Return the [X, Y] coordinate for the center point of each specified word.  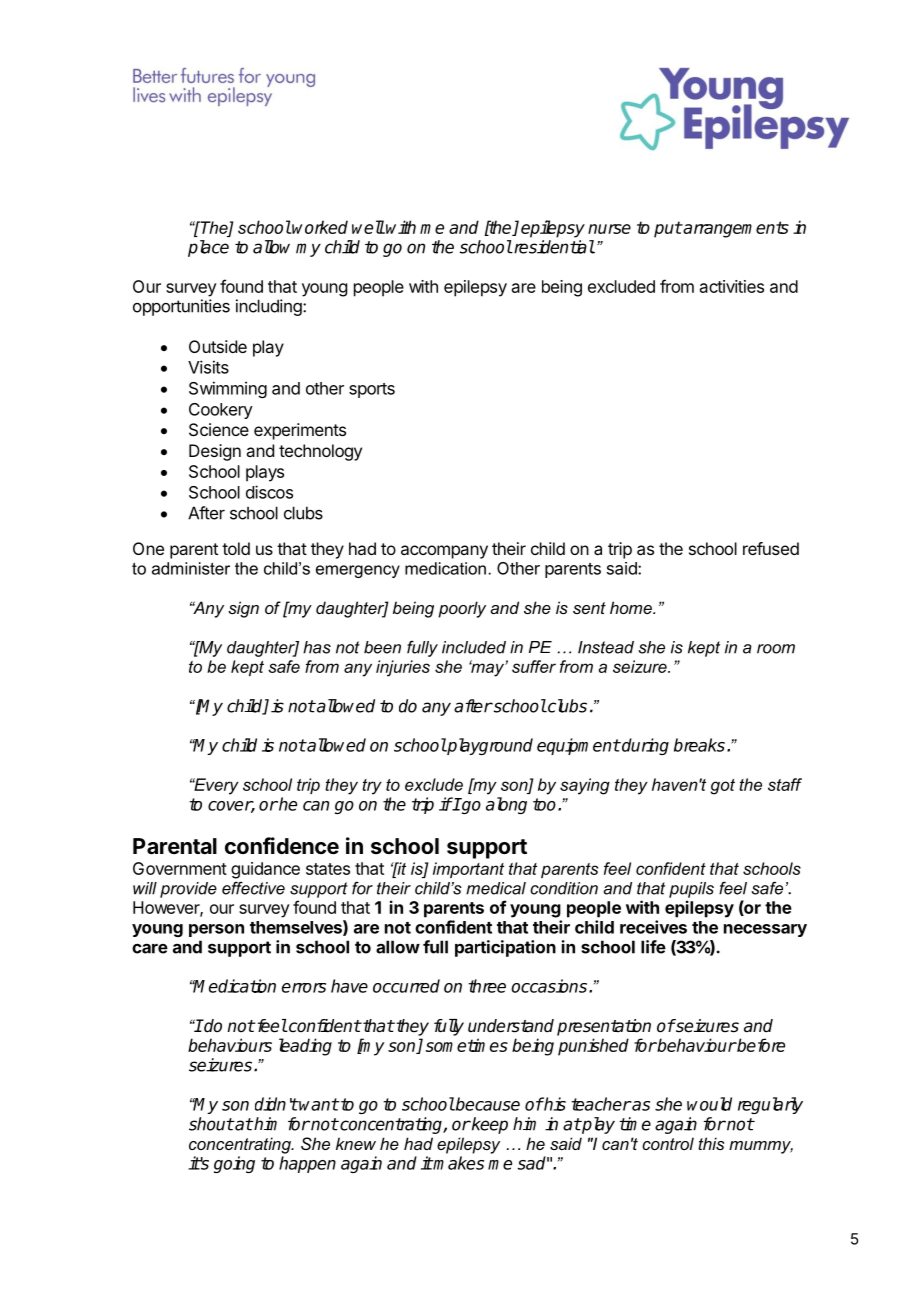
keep [489, 1125]
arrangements [735, 229]
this [711, 1143]
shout [211, 1124]
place [208, 248]
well [368, 227]
